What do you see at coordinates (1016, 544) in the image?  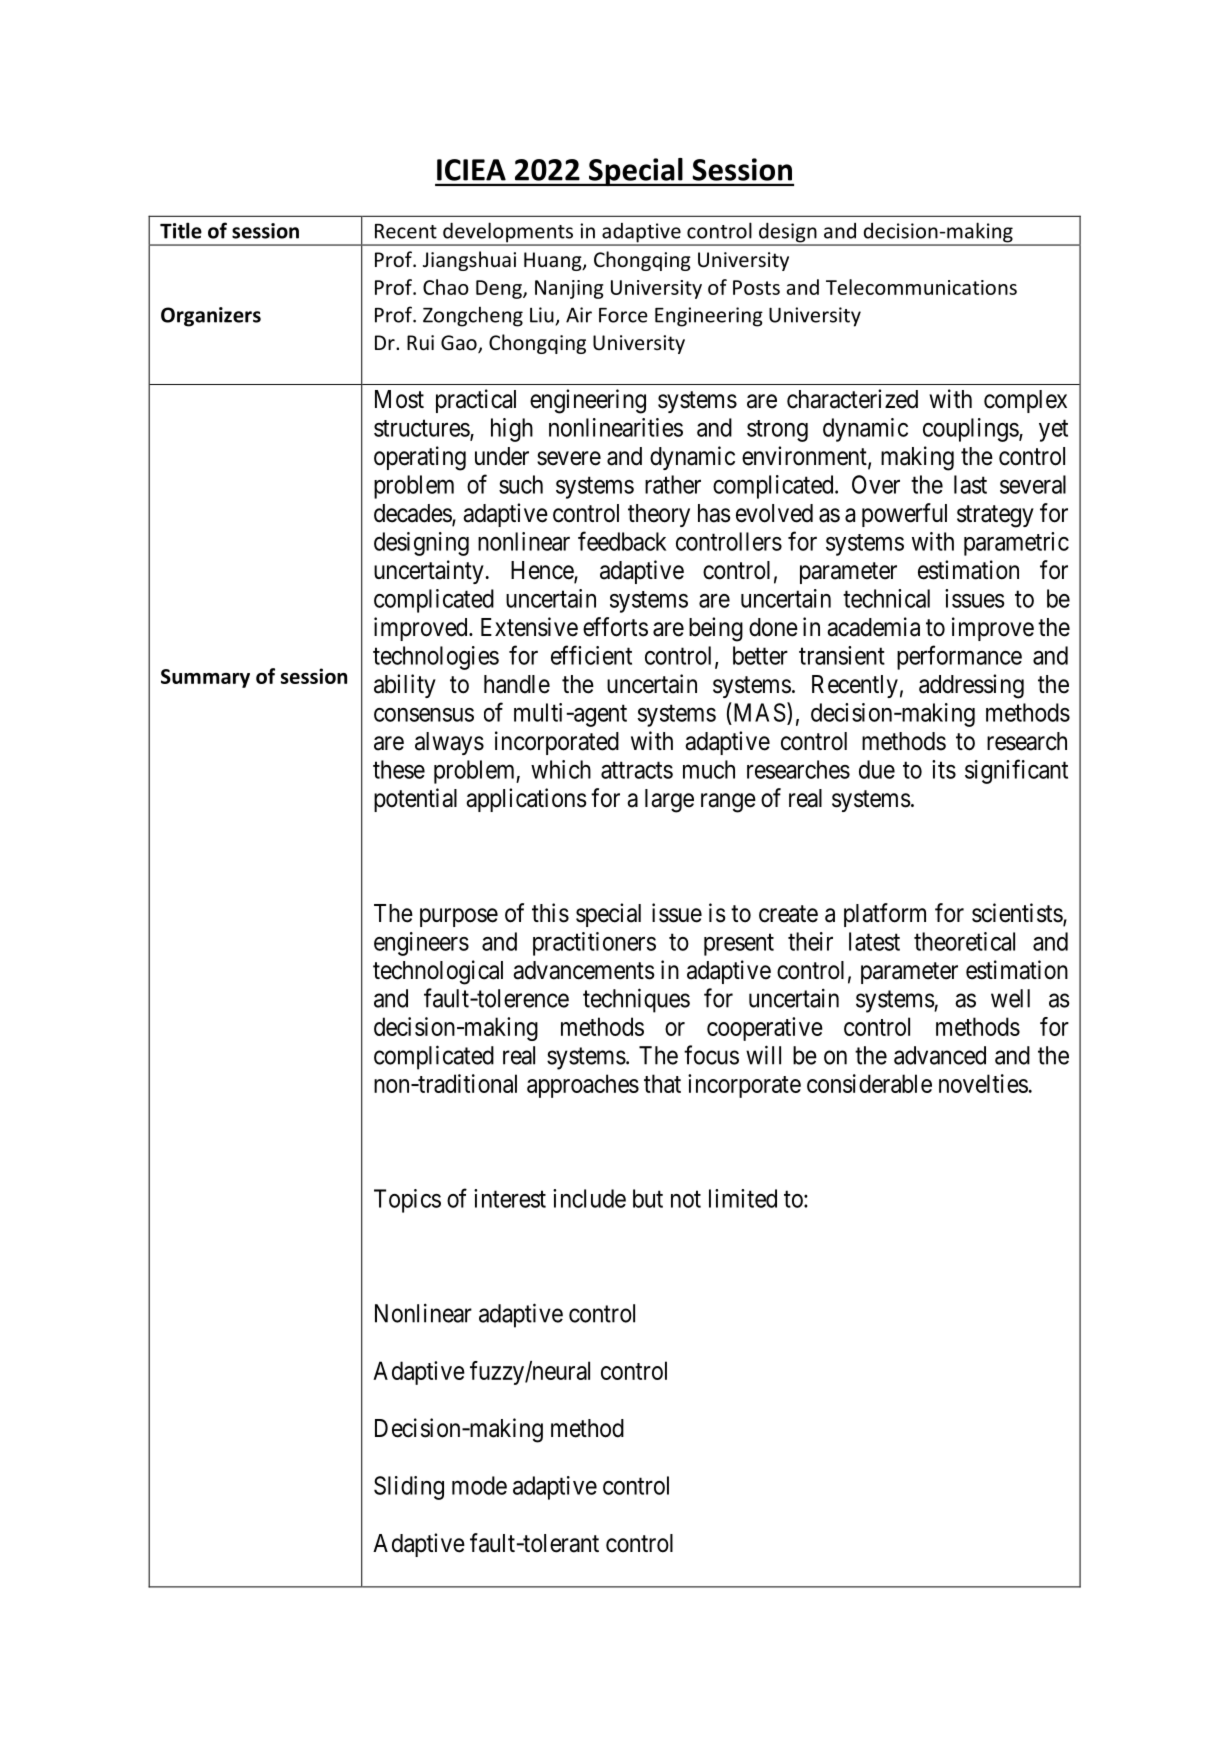 I see `parametric` at bounding box center [1016, 544].
